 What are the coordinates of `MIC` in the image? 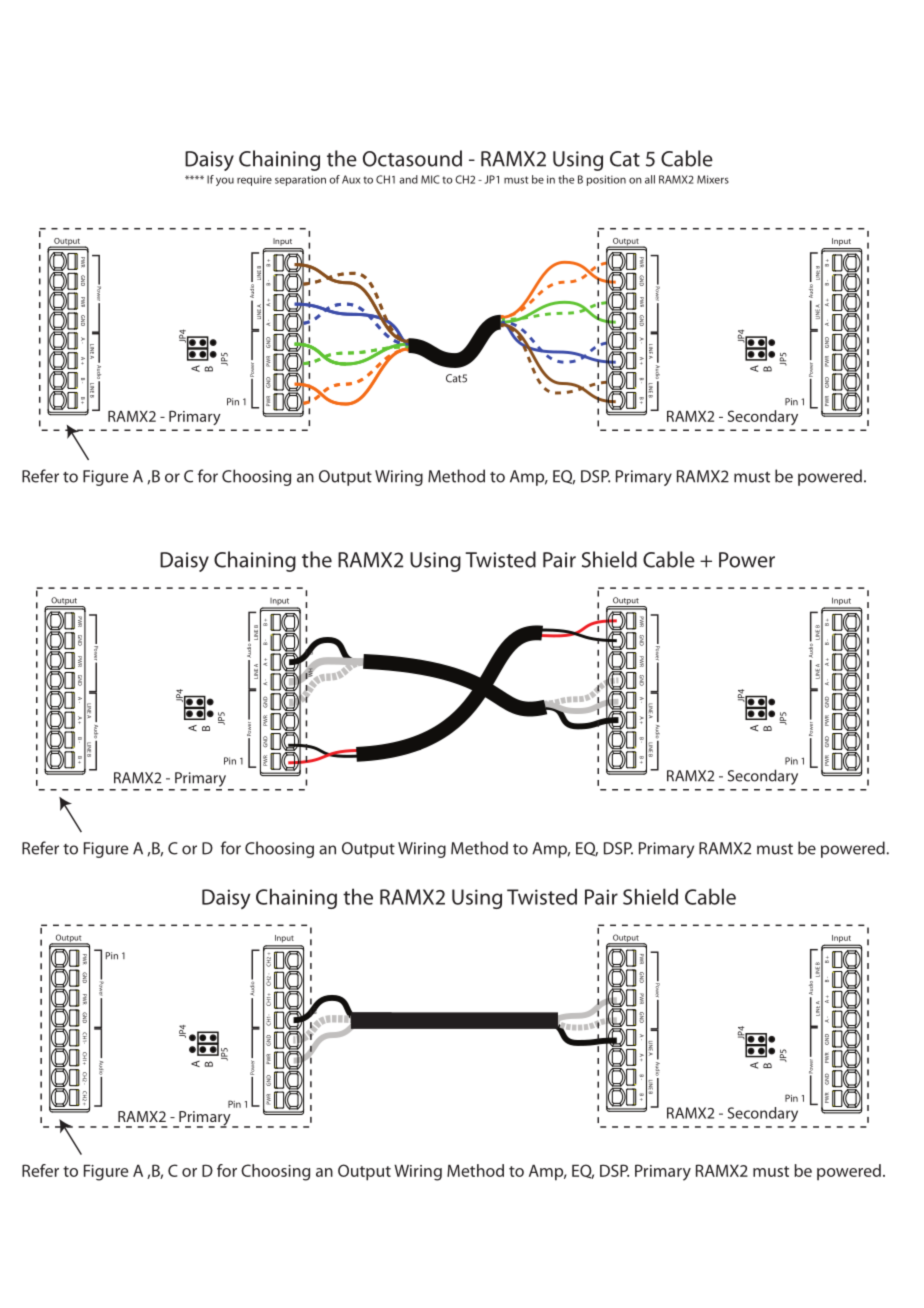 It's located at (430, 179).
